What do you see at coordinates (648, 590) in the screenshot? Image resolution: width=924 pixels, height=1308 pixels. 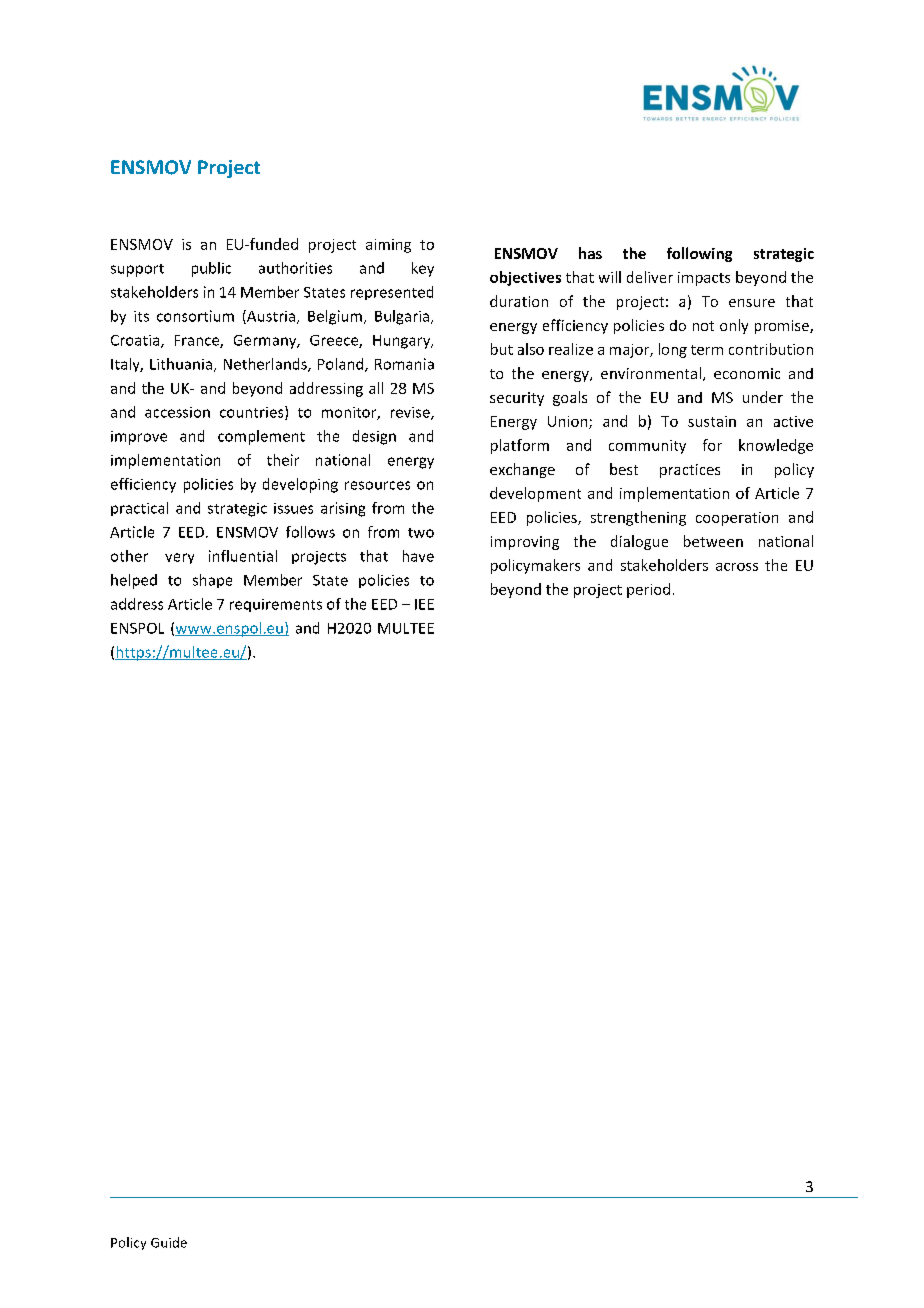 I see `period` at bounding box center [648, 590].
